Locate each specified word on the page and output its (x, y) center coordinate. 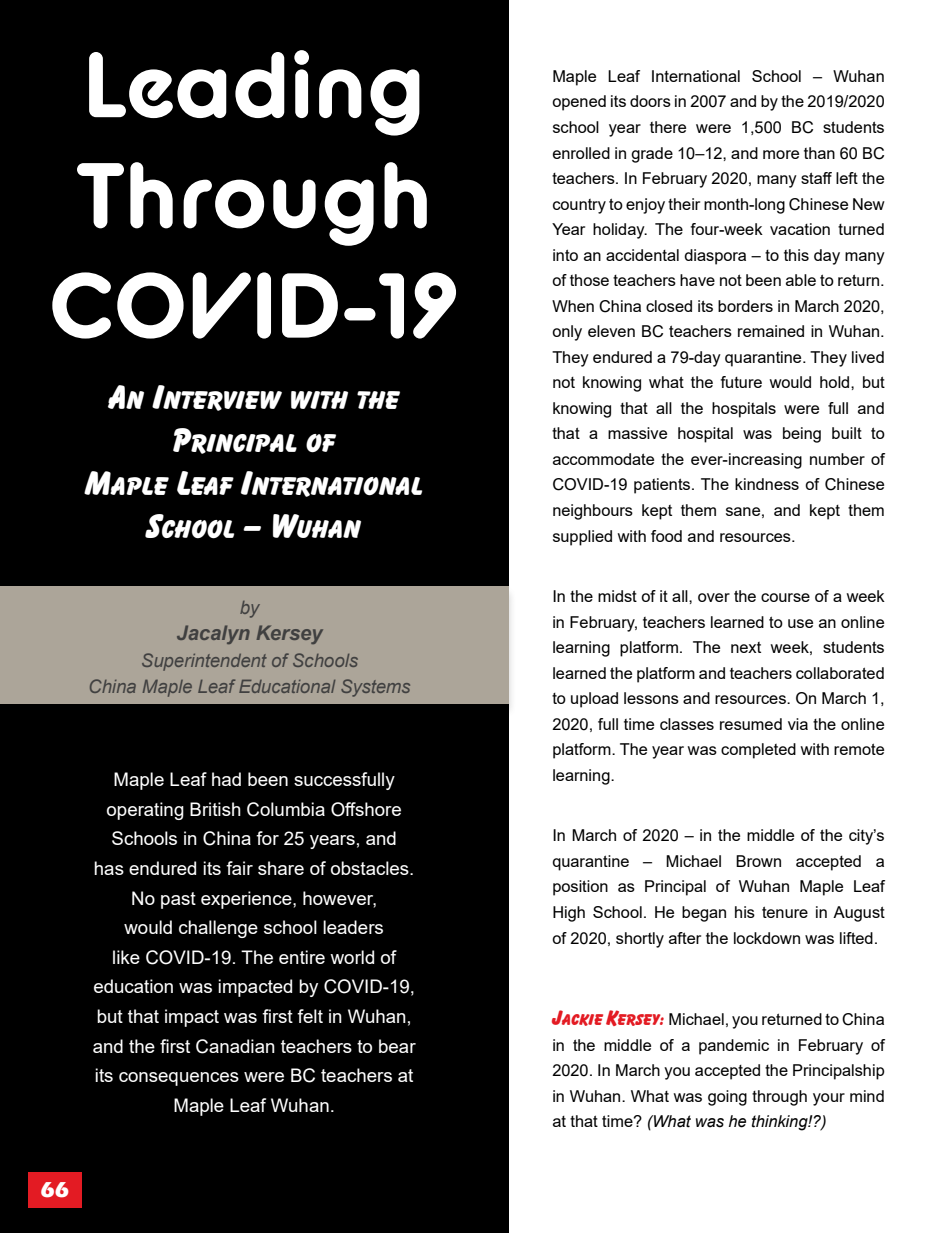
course (785, 597)
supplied (582, 538)
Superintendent (204, 662)
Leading (254, 93)
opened (579, 103)
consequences (179, 1079)
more (781, 154)
